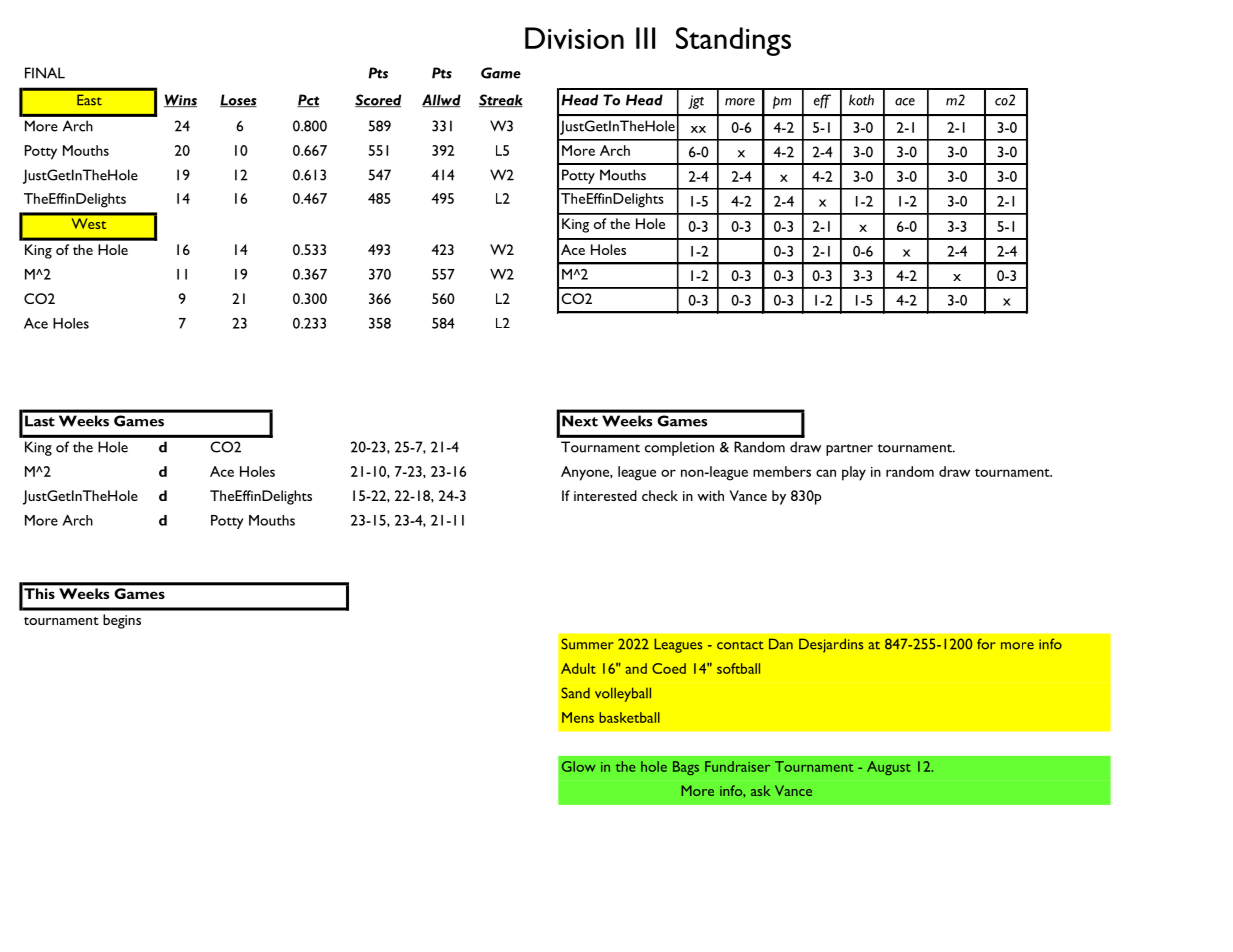  Describe the element at coordinates (89, 223) in the document. I see `West` at that location.
